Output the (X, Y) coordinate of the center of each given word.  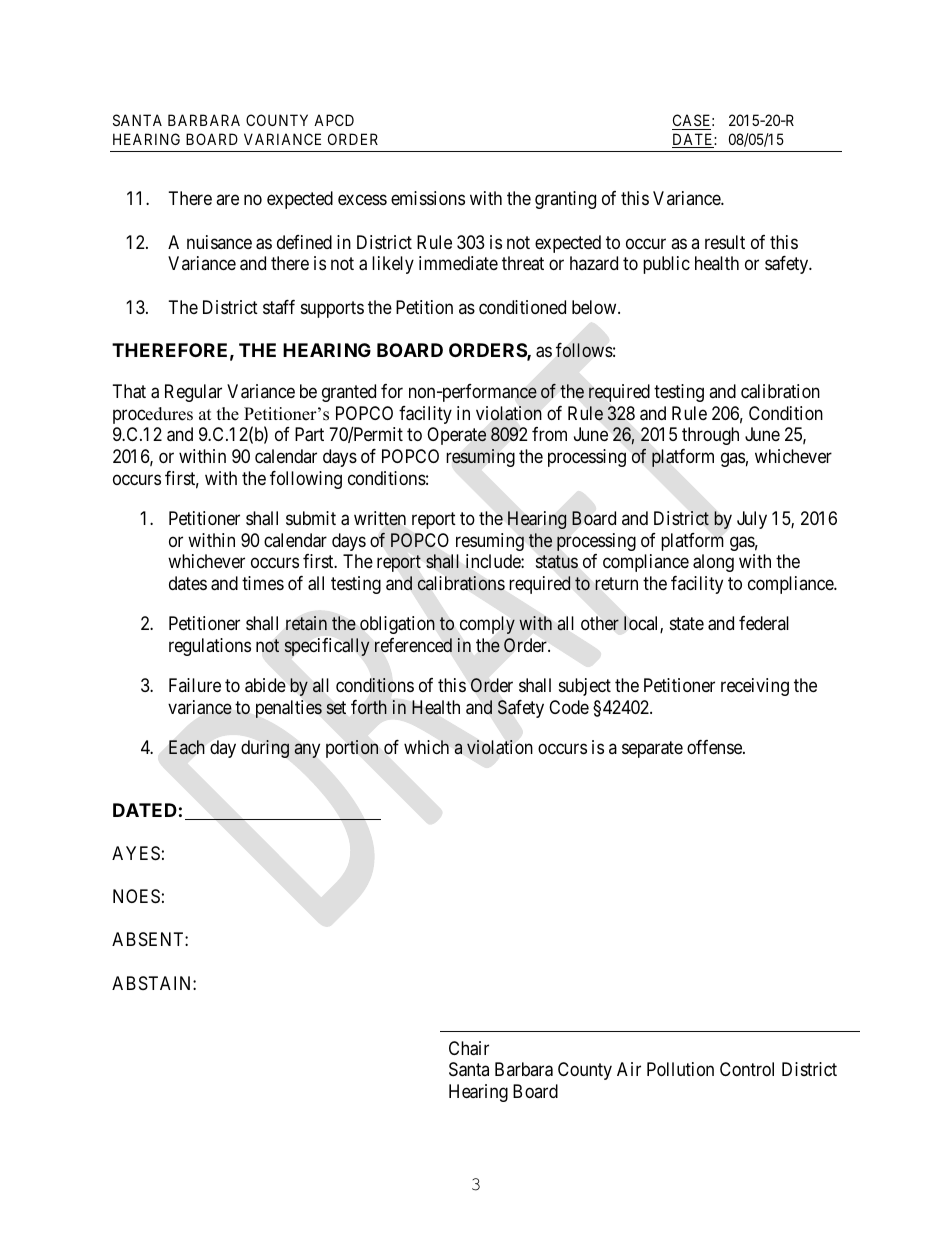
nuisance (219, 242)
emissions (428, 198)
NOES (136, 896)
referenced (413, 645)
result (725, 242)
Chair (469, 1048)
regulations (210, 647)
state (687, 623)
